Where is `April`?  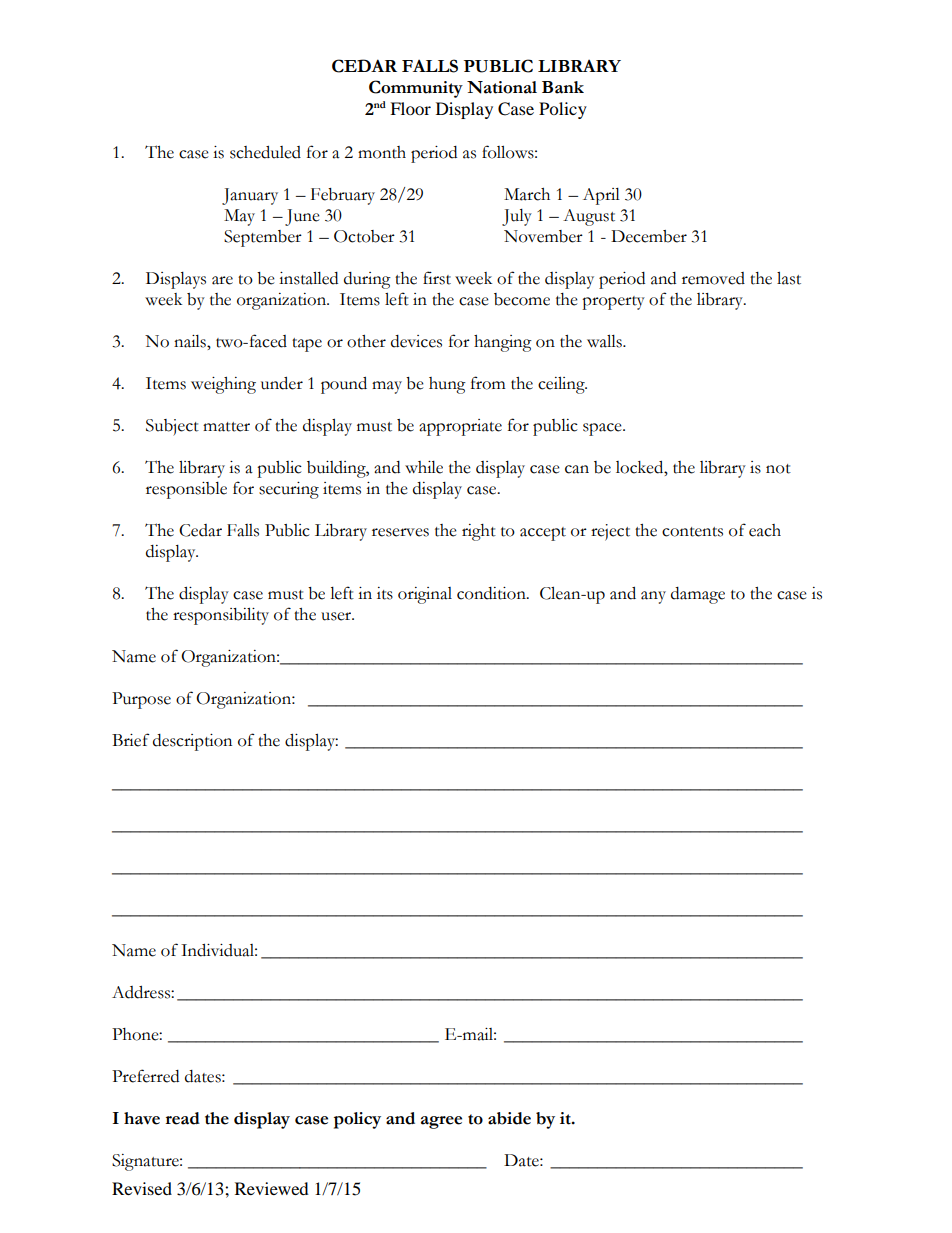 April is located at coordinates (601, 196).
